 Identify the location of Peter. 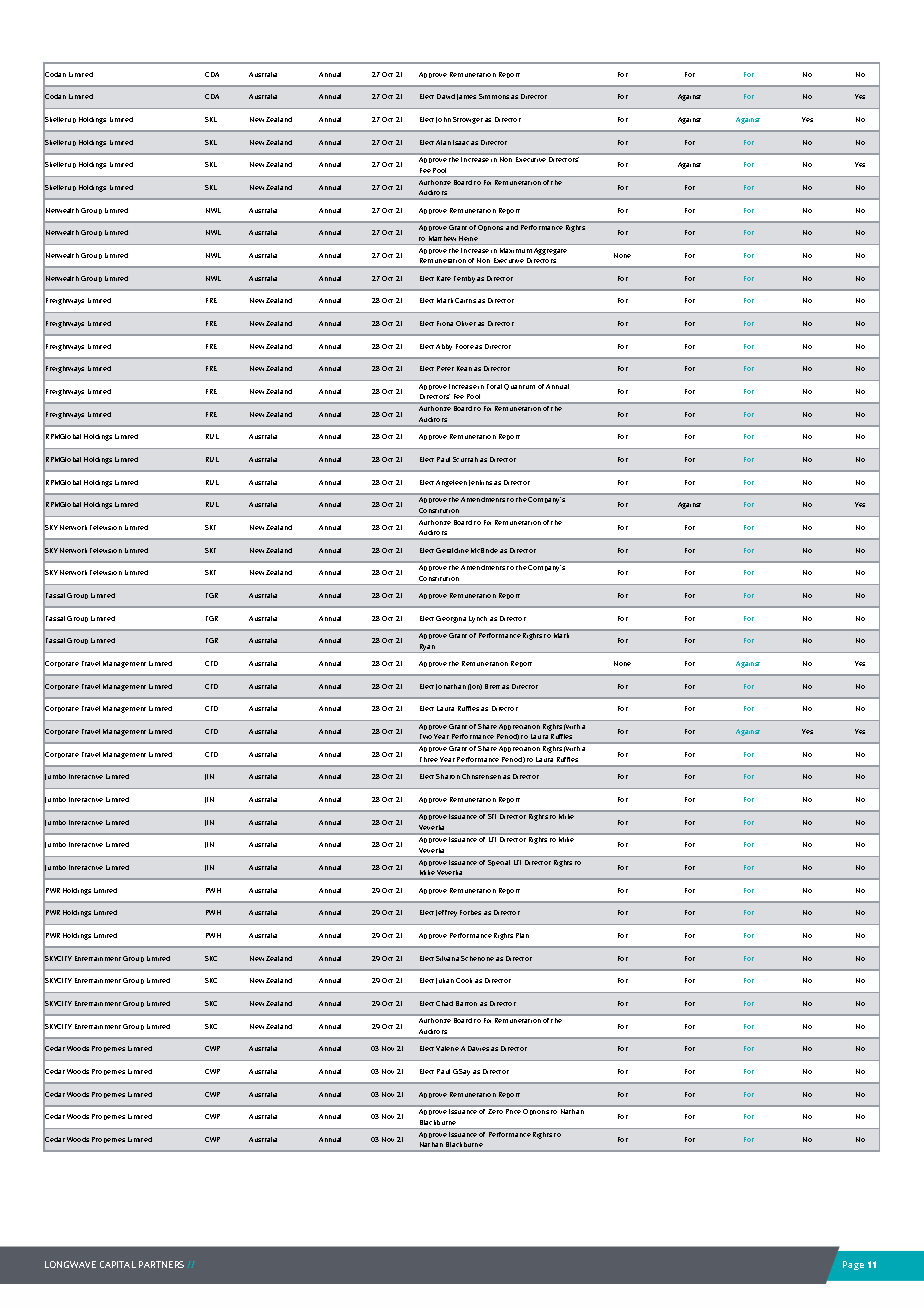
(445, 368).
